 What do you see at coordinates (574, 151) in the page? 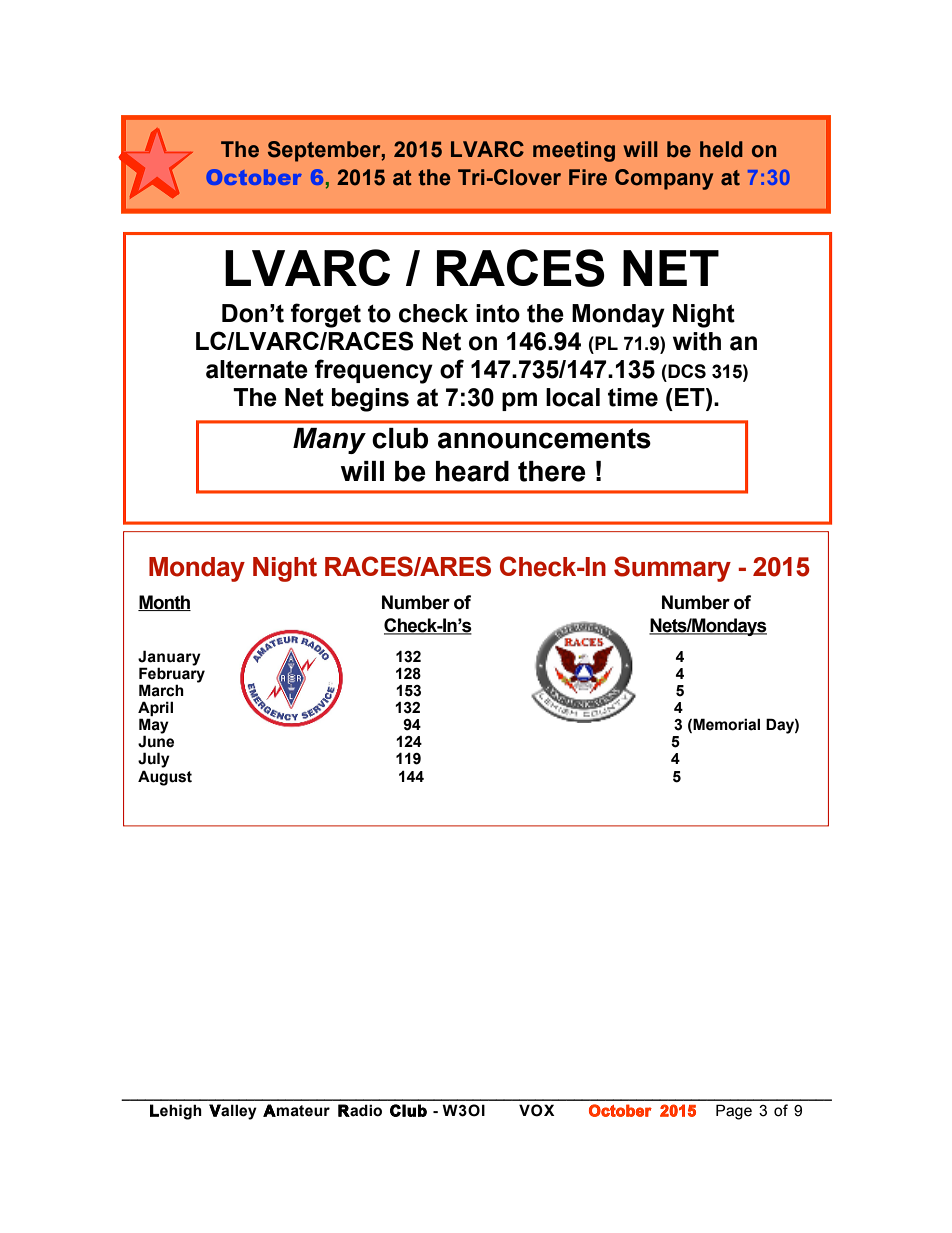
I see `meeting` at bounding box center [574, 151].
